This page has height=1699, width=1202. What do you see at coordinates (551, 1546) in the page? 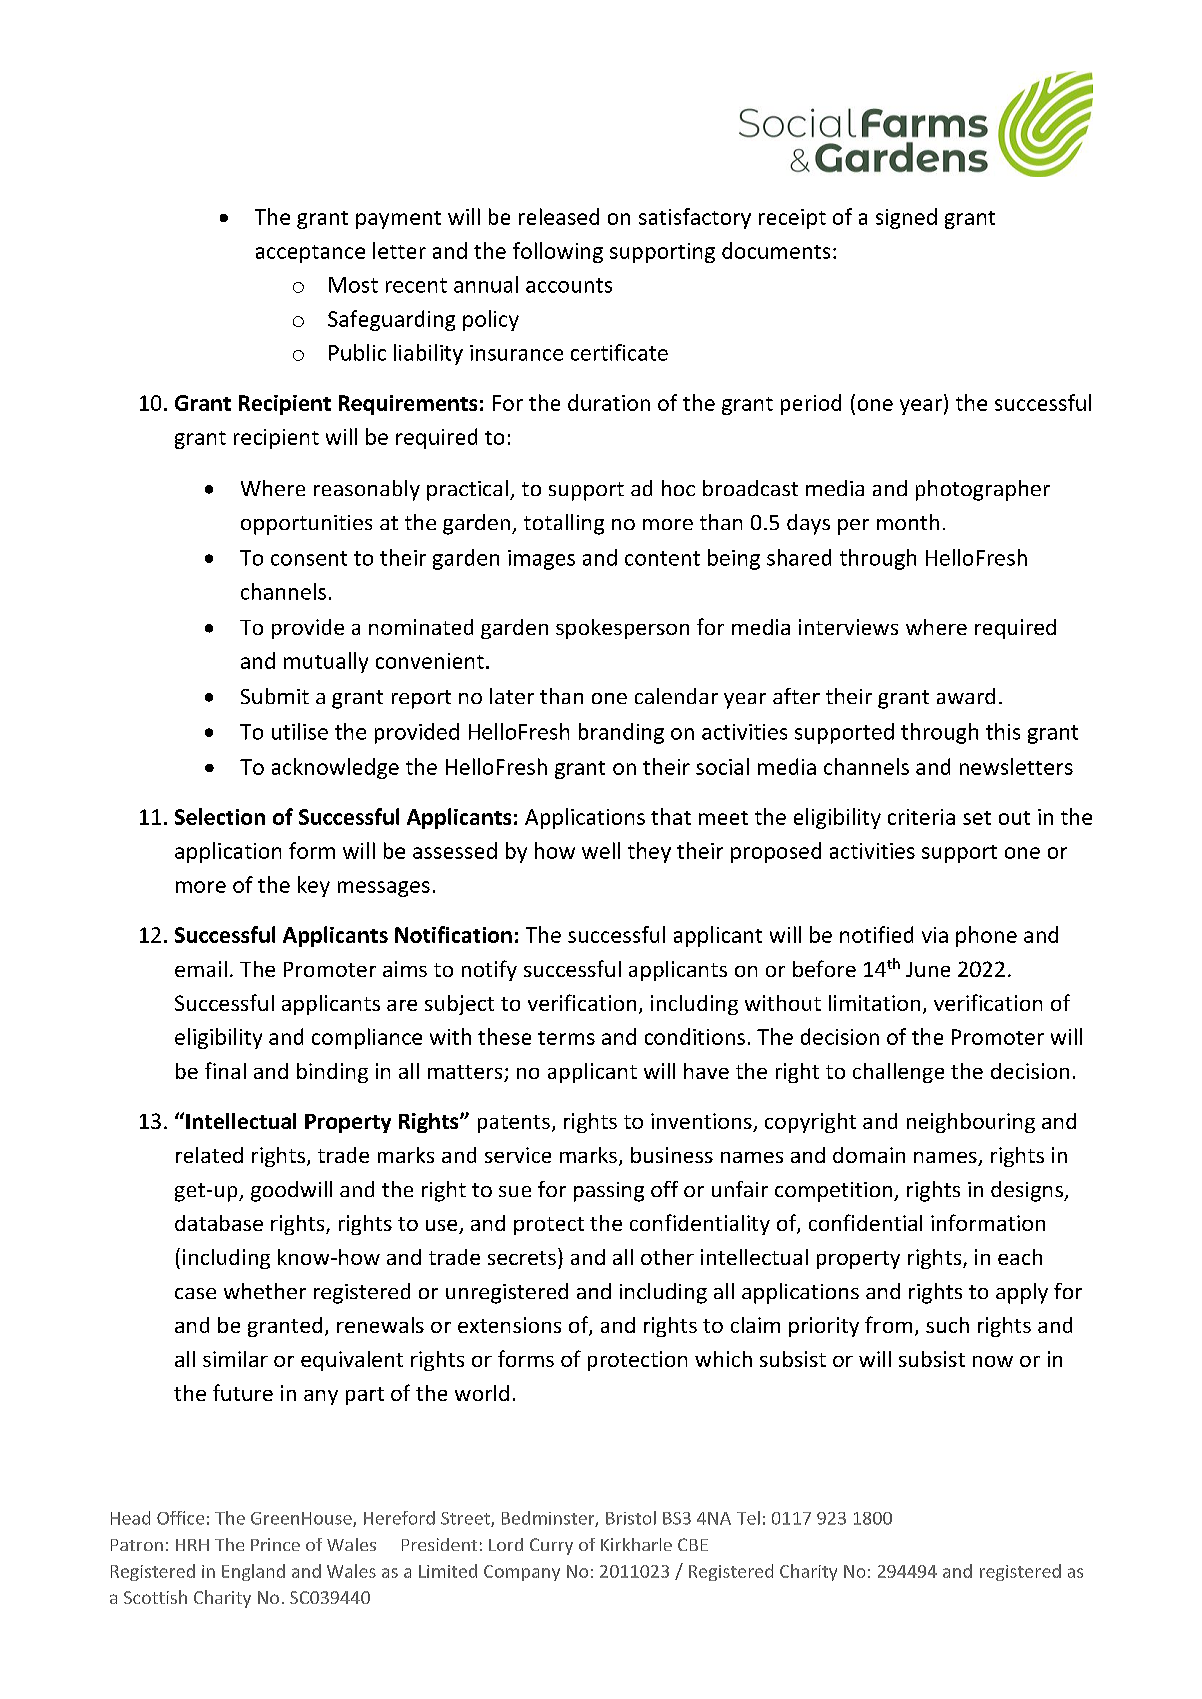
I see `Curry` at bounding box center [551, 1546].
